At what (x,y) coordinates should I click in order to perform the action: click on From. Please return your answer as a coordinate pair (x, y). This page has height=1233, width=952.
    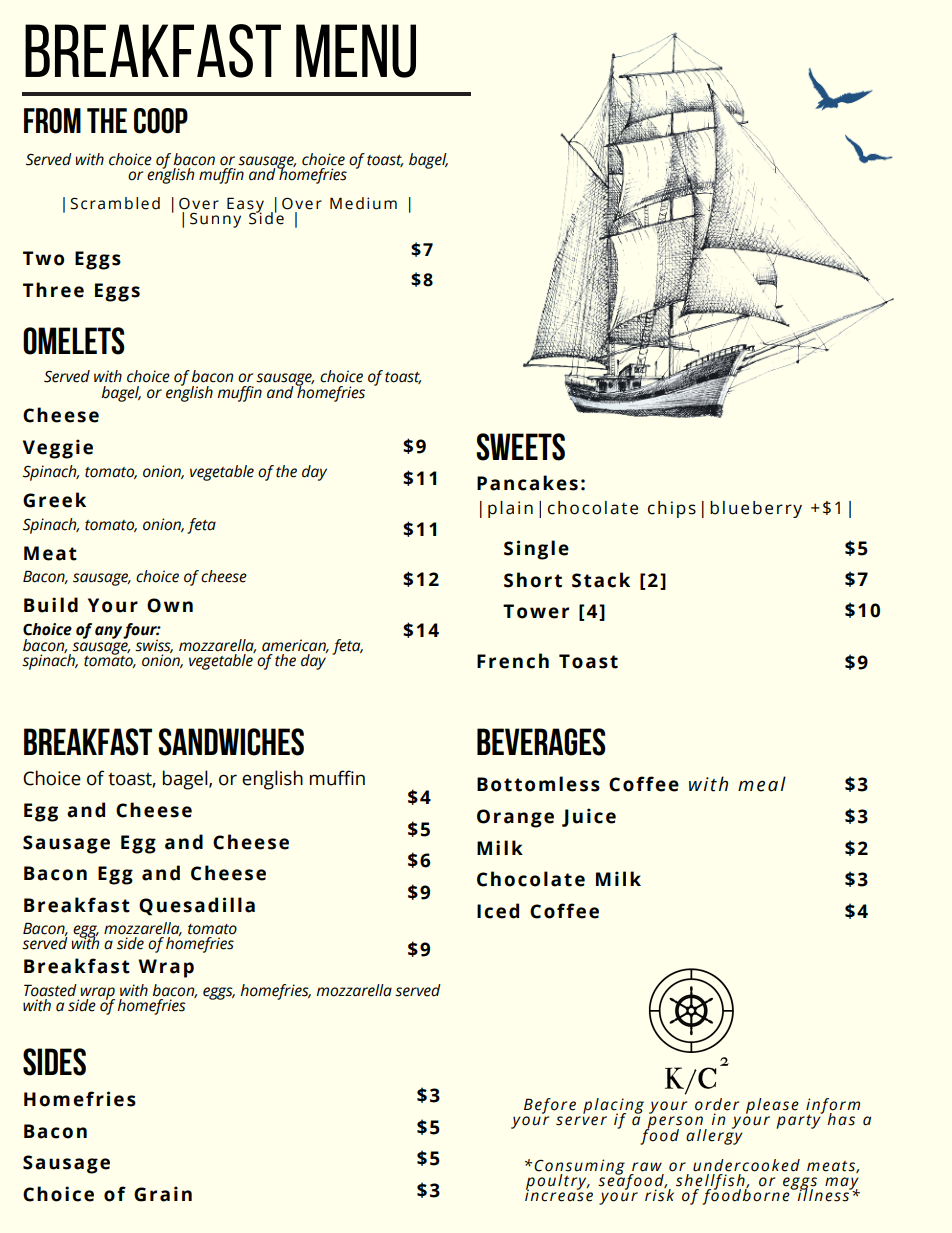
    Looking at the image, I should click on (52, 121).
